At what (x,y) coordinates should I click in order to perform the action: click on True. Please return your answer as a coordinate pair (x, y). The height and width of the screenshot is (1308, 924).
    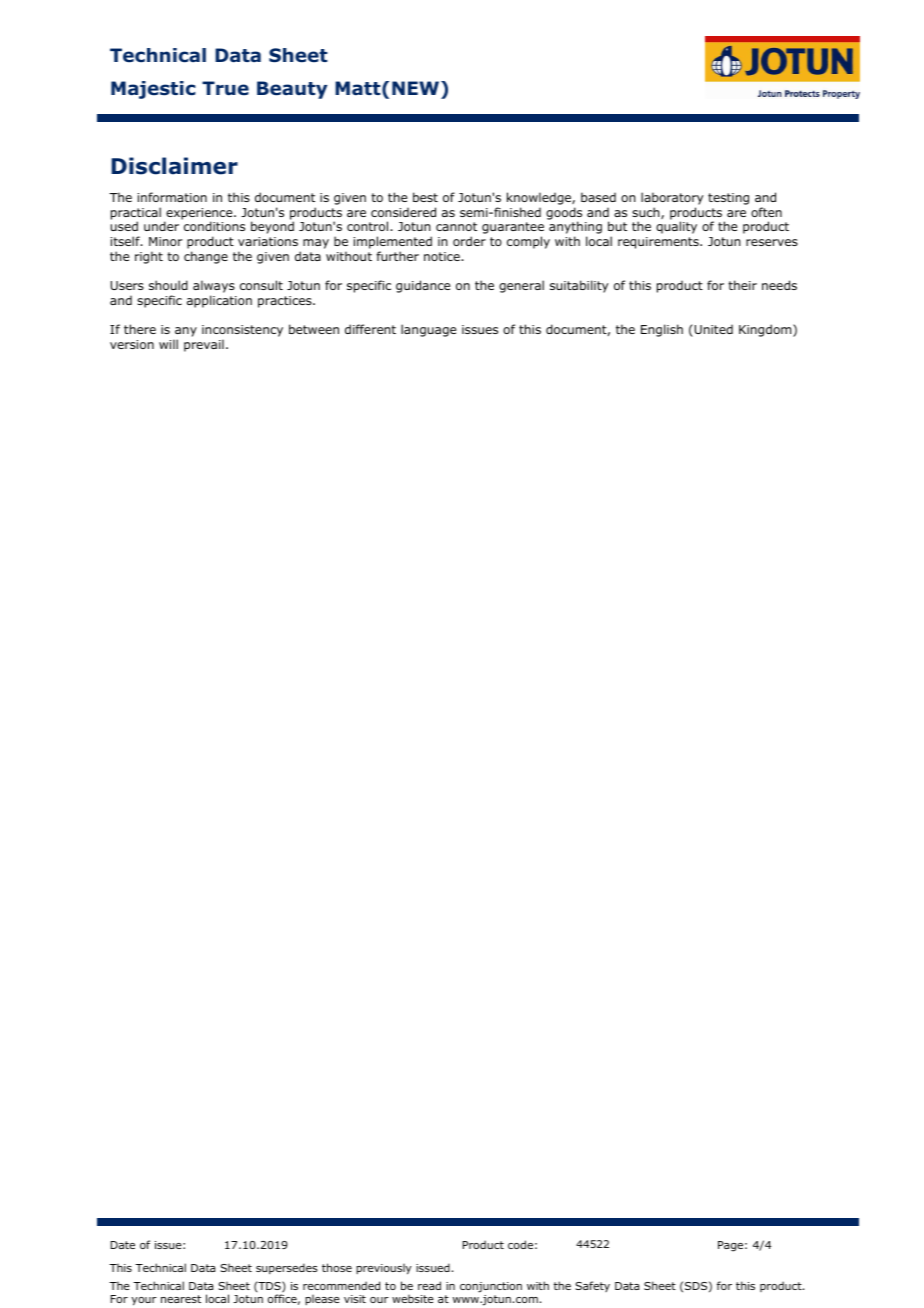
    Looking at the image, I should click on (225, 88).
